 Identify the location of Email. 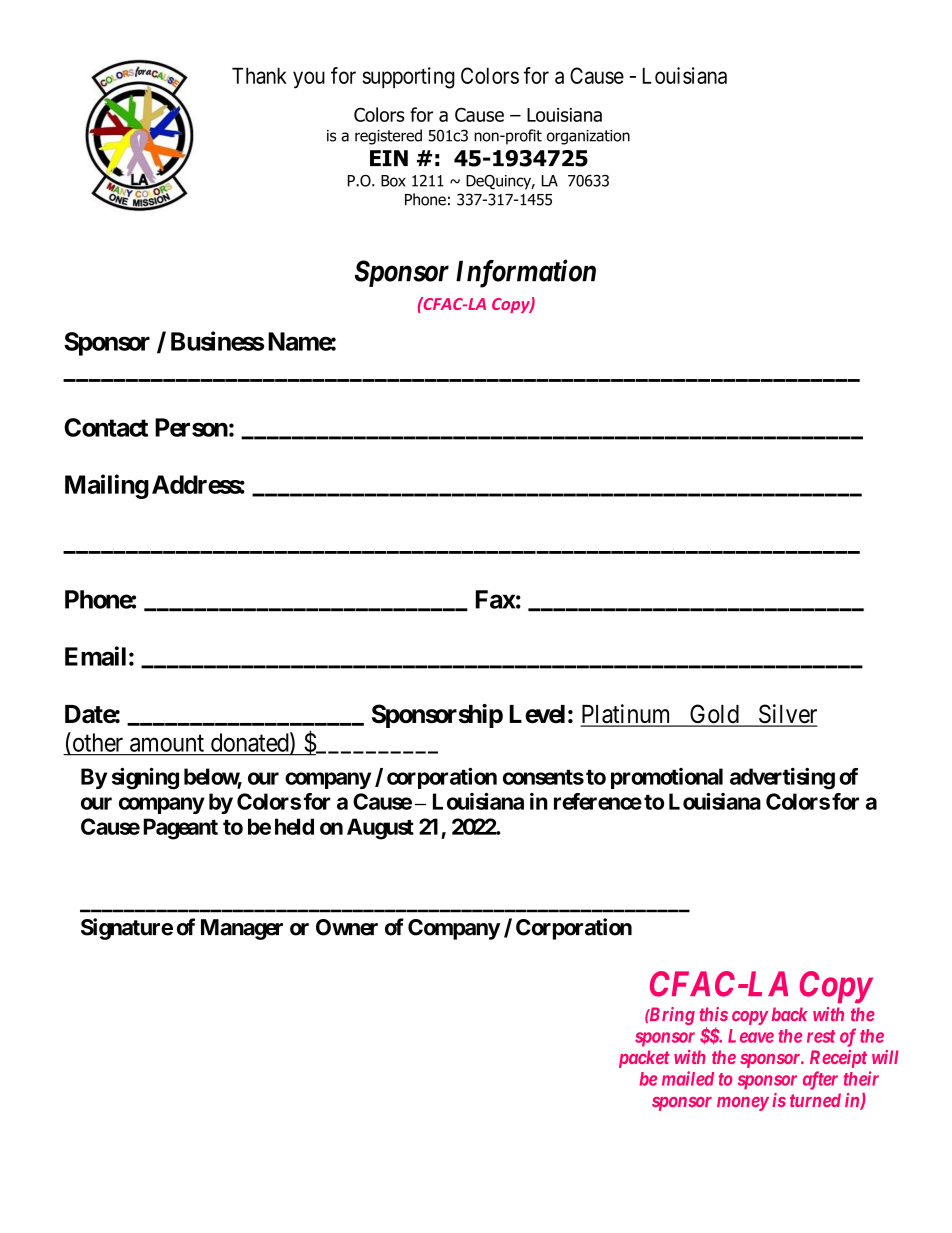
(95, 656).
